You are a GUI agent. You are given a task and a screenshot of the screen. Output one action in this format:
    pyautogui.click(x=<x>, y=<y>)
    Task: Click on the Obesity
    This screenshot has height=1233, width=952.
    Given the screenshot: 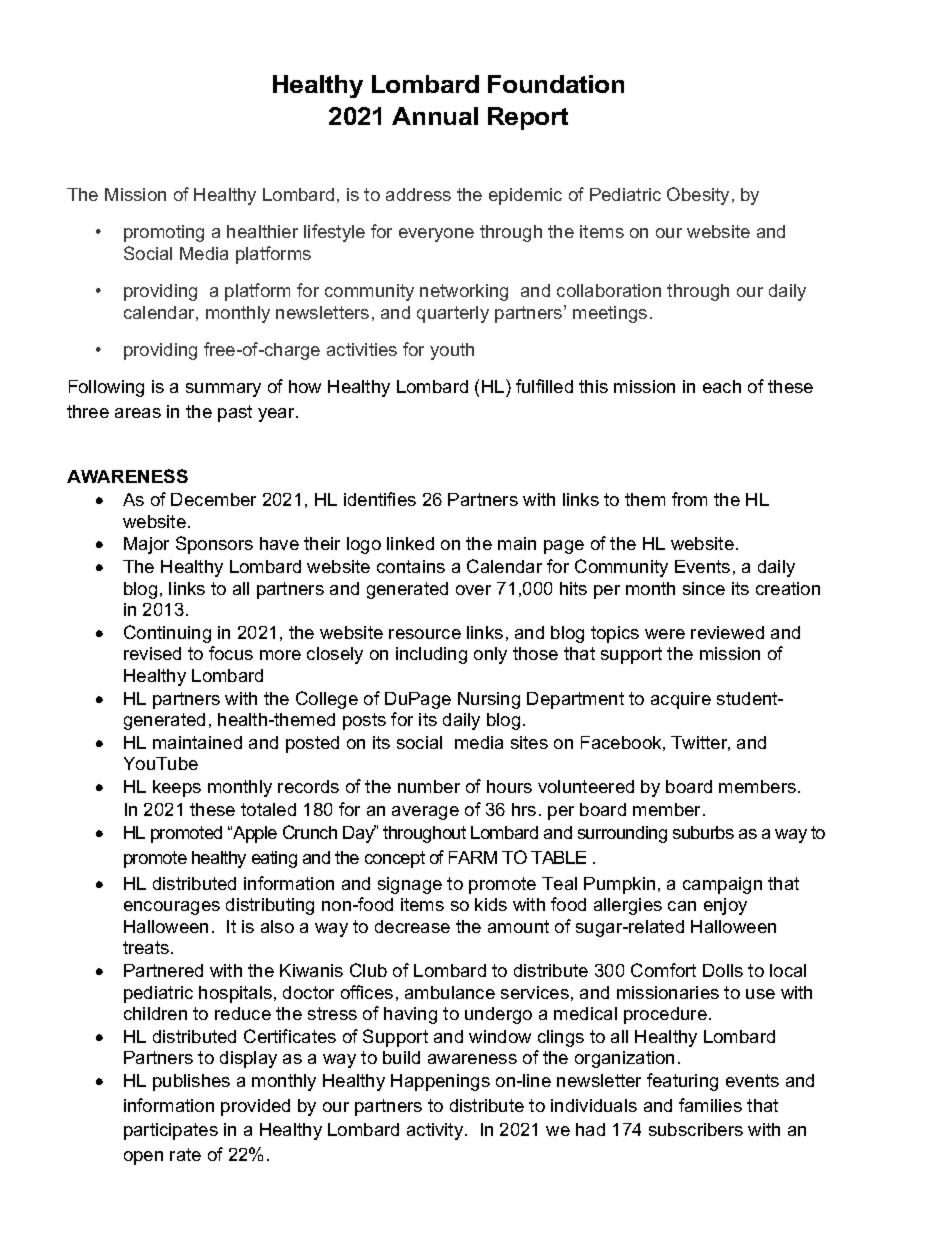 What is the action you would take?
    pyautogui.click(x=698, y=196)
